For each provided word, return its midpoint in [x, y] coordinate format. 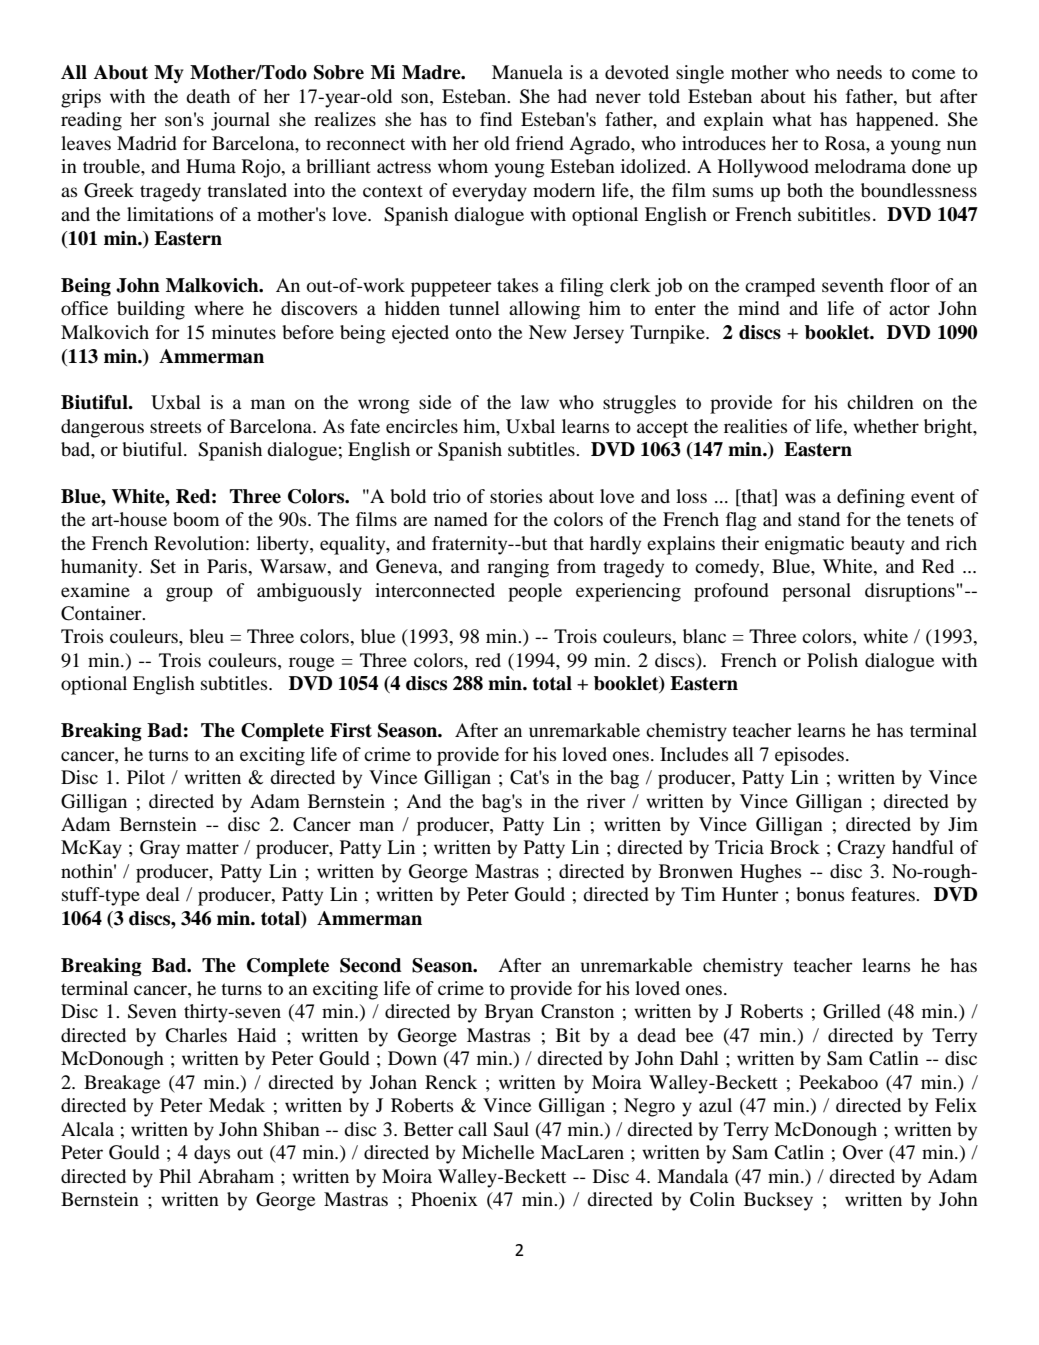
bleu [206, 636]
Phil [175, 1176]
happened [896, 121]
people [535, 592]
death [208, 96]
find [496, 119]
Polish [832, 660]
